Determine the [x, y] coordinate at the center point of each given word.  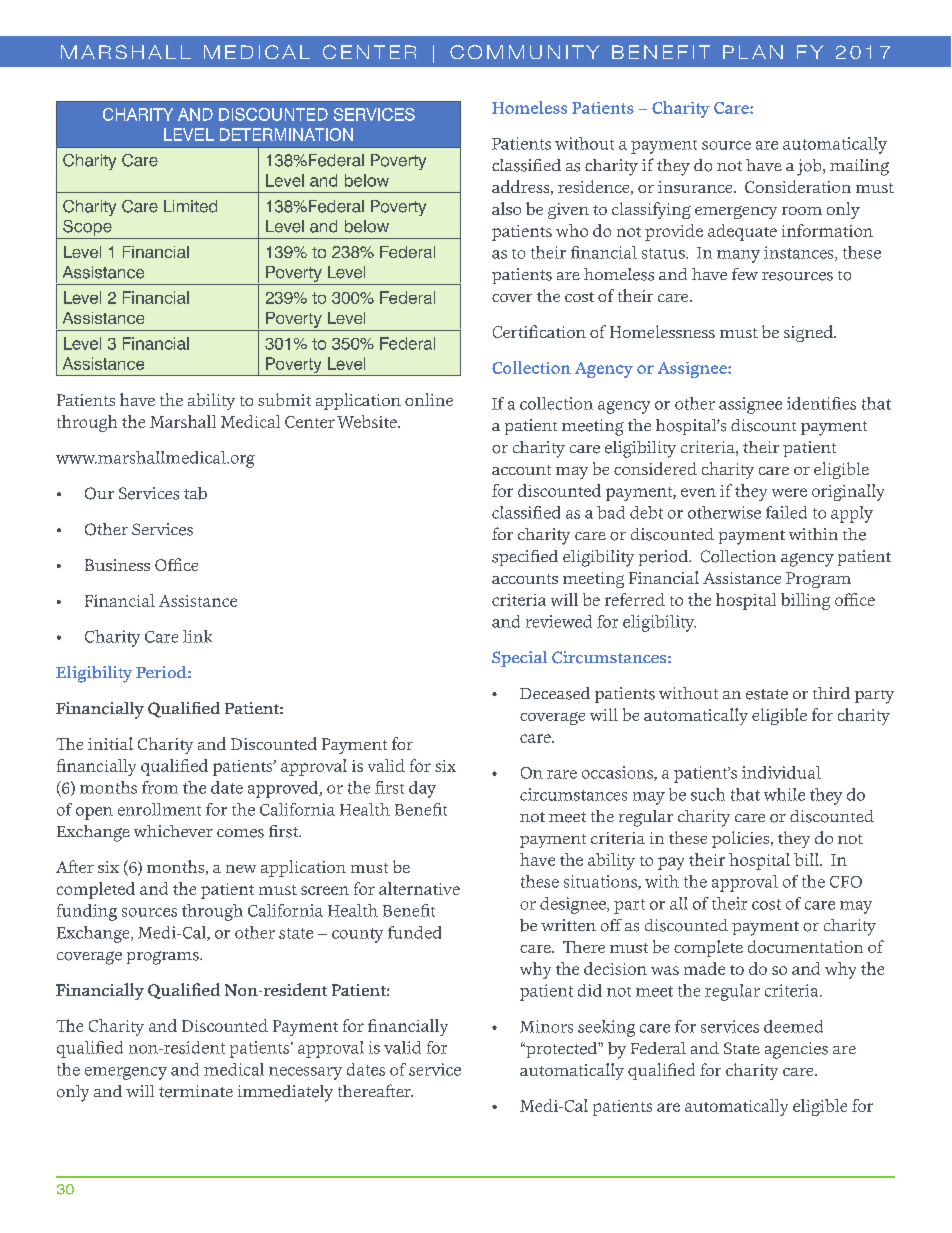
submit [284, 399]
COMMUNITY [524, 52]
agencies [796, 1050]
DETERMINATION [286, 134]
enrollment [159, 809]
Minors [546, 1026]
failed [786, 512]
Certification [539, 331]
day [422, 789]
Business [117, 565]
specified [525, 558]
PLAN [753, 52]
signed [809, 333]
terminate [196, 1091]
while [784, 794]
